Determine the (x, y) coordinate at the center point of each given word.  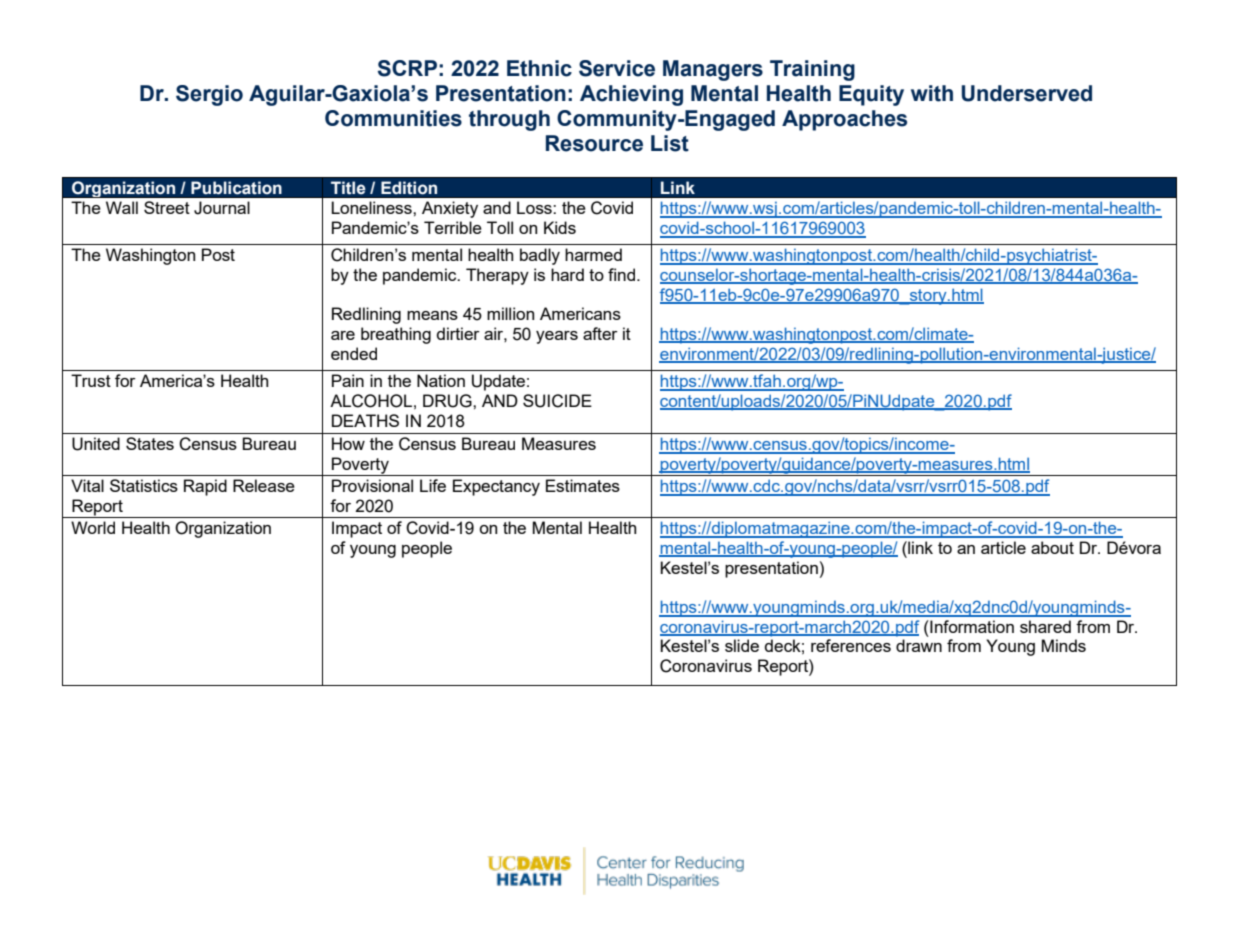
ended (354, 353)
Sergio (209, 95)
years (557, 337)
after (600, 333)
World (93, 527)
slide (742, 645)
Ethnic (539, 68)
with (932, 93)
